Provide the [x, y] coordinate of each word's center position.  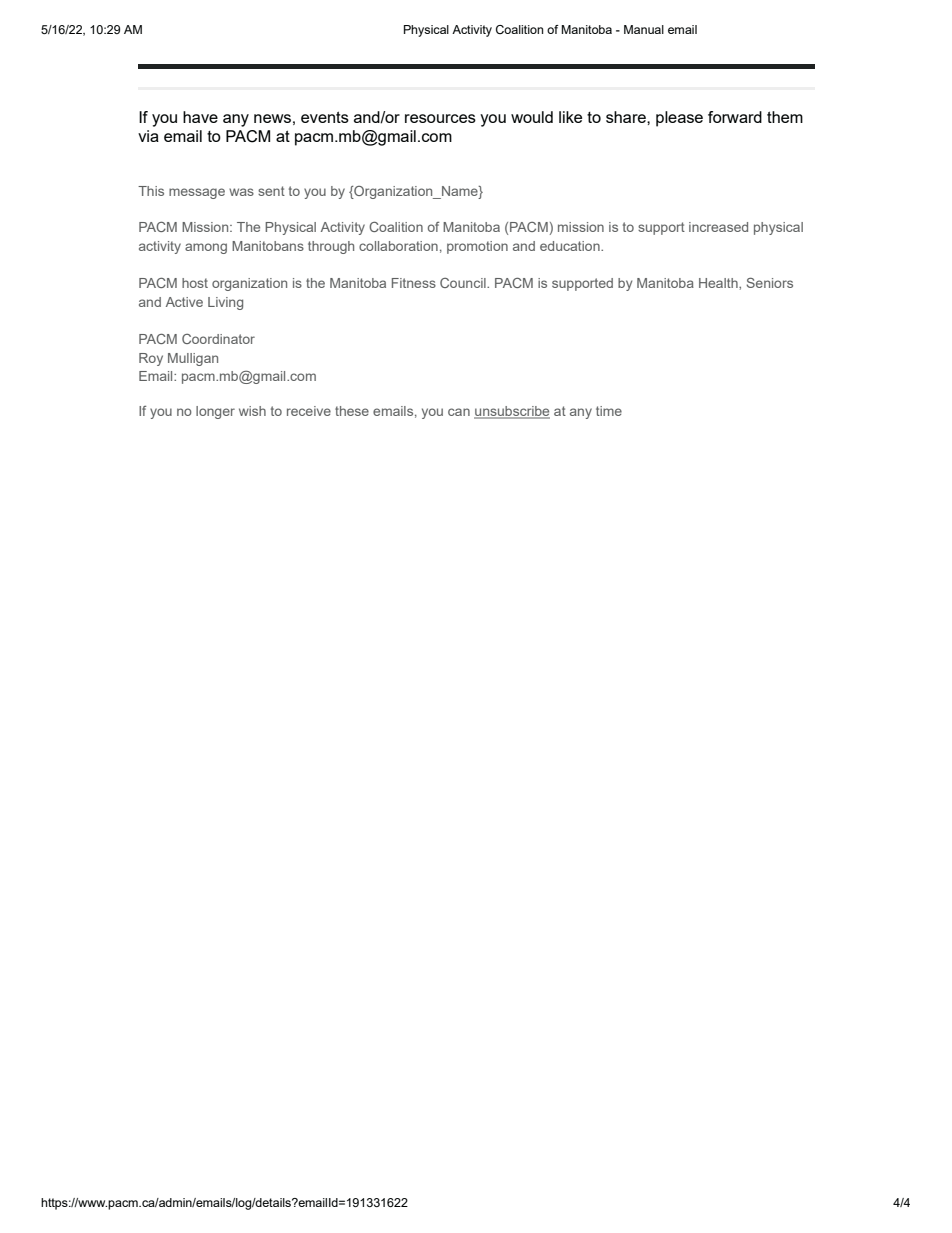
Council [464, 283]
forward [735, 117]
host [195, 283]
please [679, 119]
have [200, 117]
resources [440, 118]
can [459, 412]
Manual [644, 29]
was [241, 192]
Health [719, 283]
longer [215, 412]
